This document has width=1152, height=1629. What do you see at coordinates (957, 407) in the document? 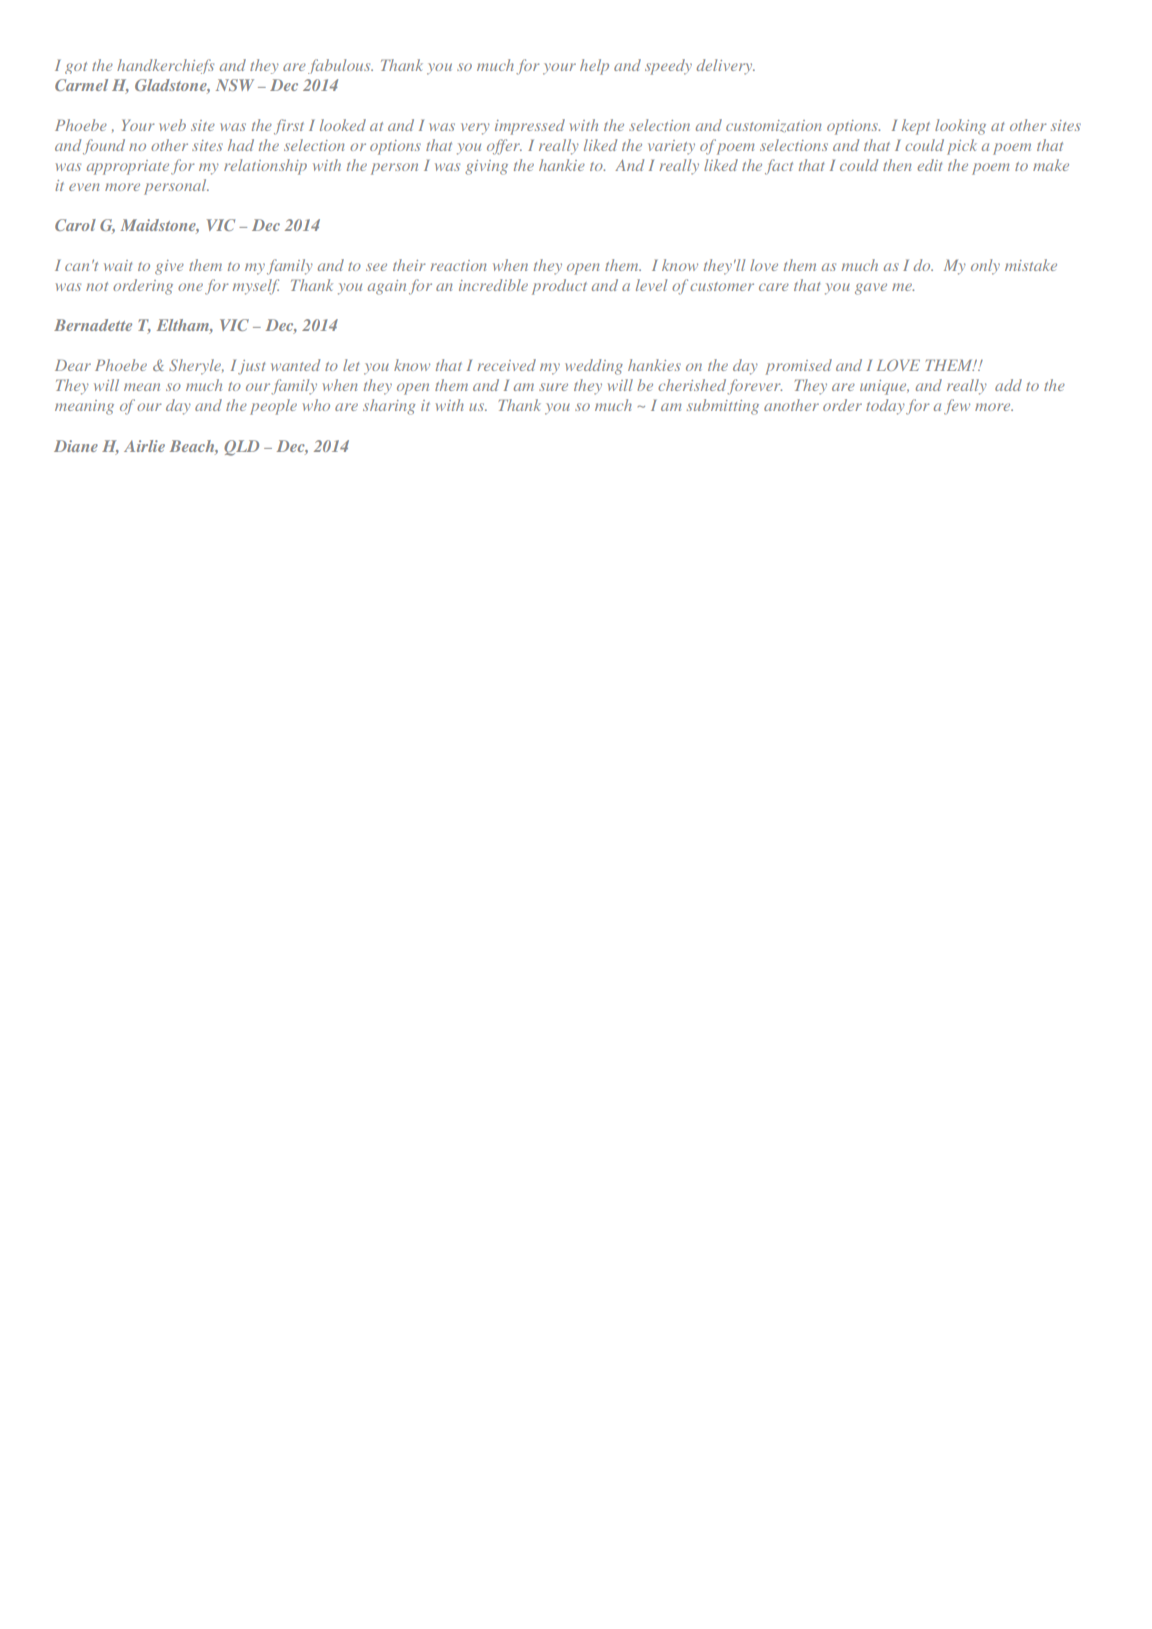
I see `few` at bounding box center [957, 407].
